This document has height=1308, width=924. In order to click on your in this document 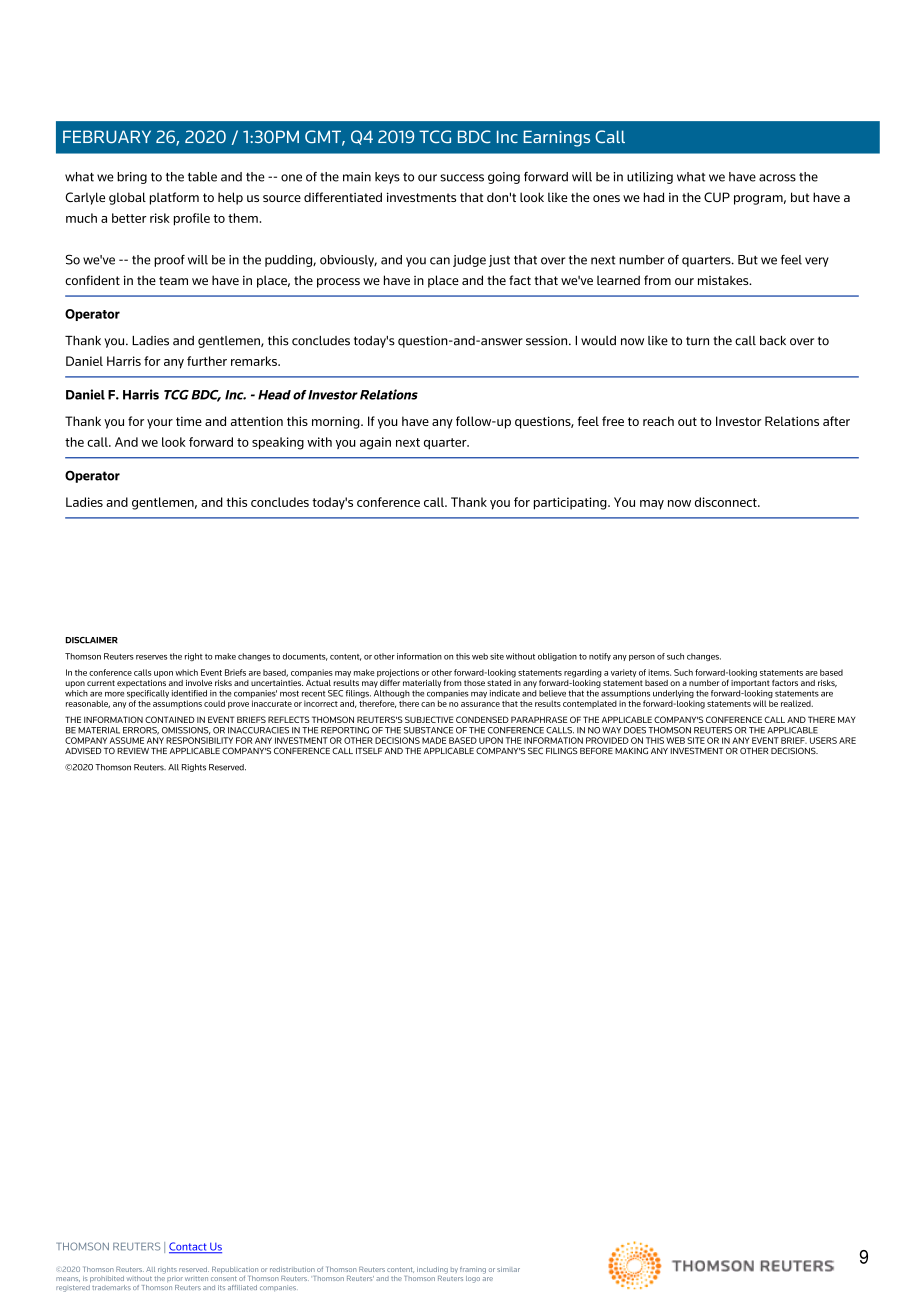, I will do `click(160, 424)`.
